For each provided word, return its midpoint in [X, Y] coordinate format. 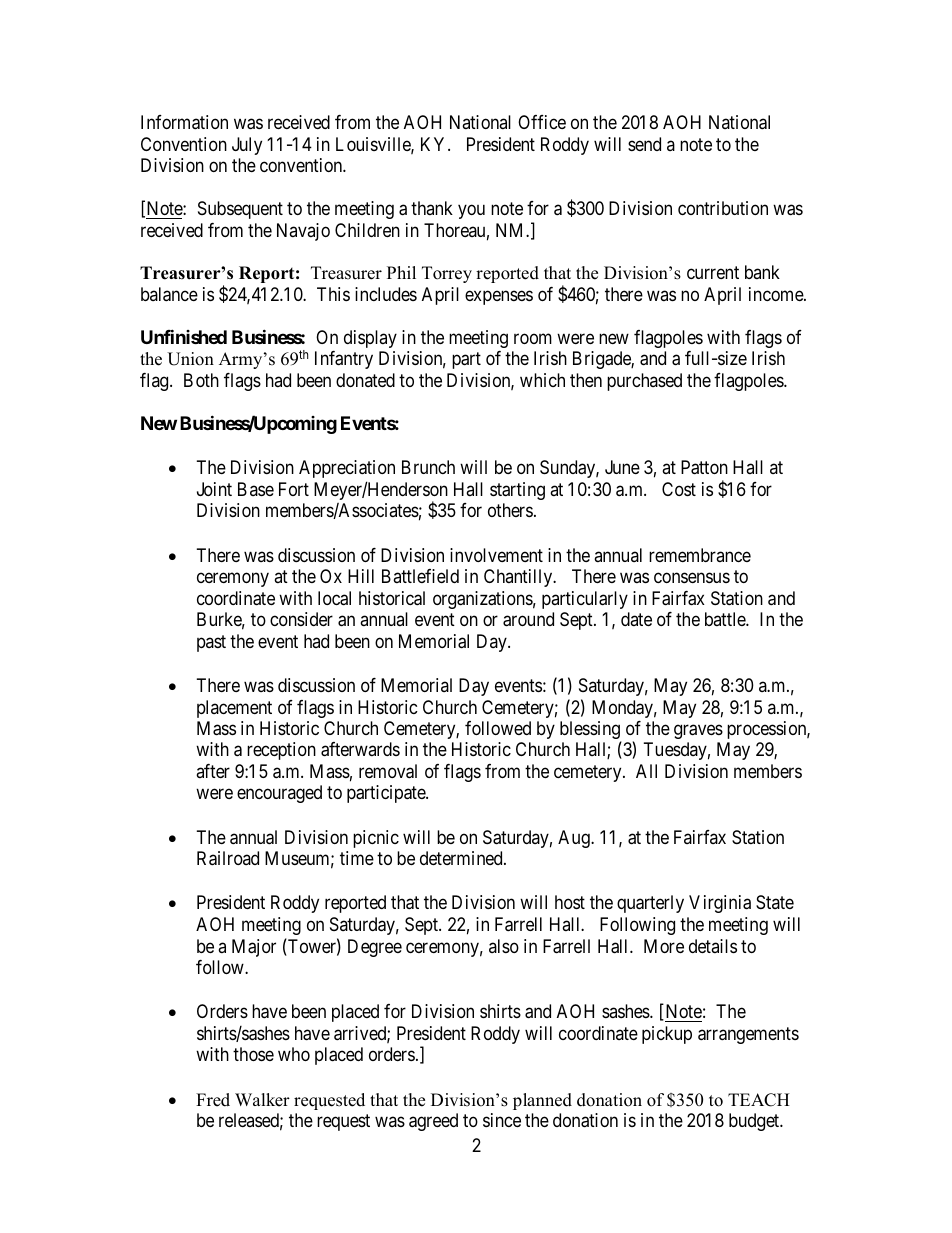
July [247, 146]
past [211, 643]
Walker [262, 1100]
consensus [692, 578]
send [644, 144]
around [528, 619]
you [471, 212]
